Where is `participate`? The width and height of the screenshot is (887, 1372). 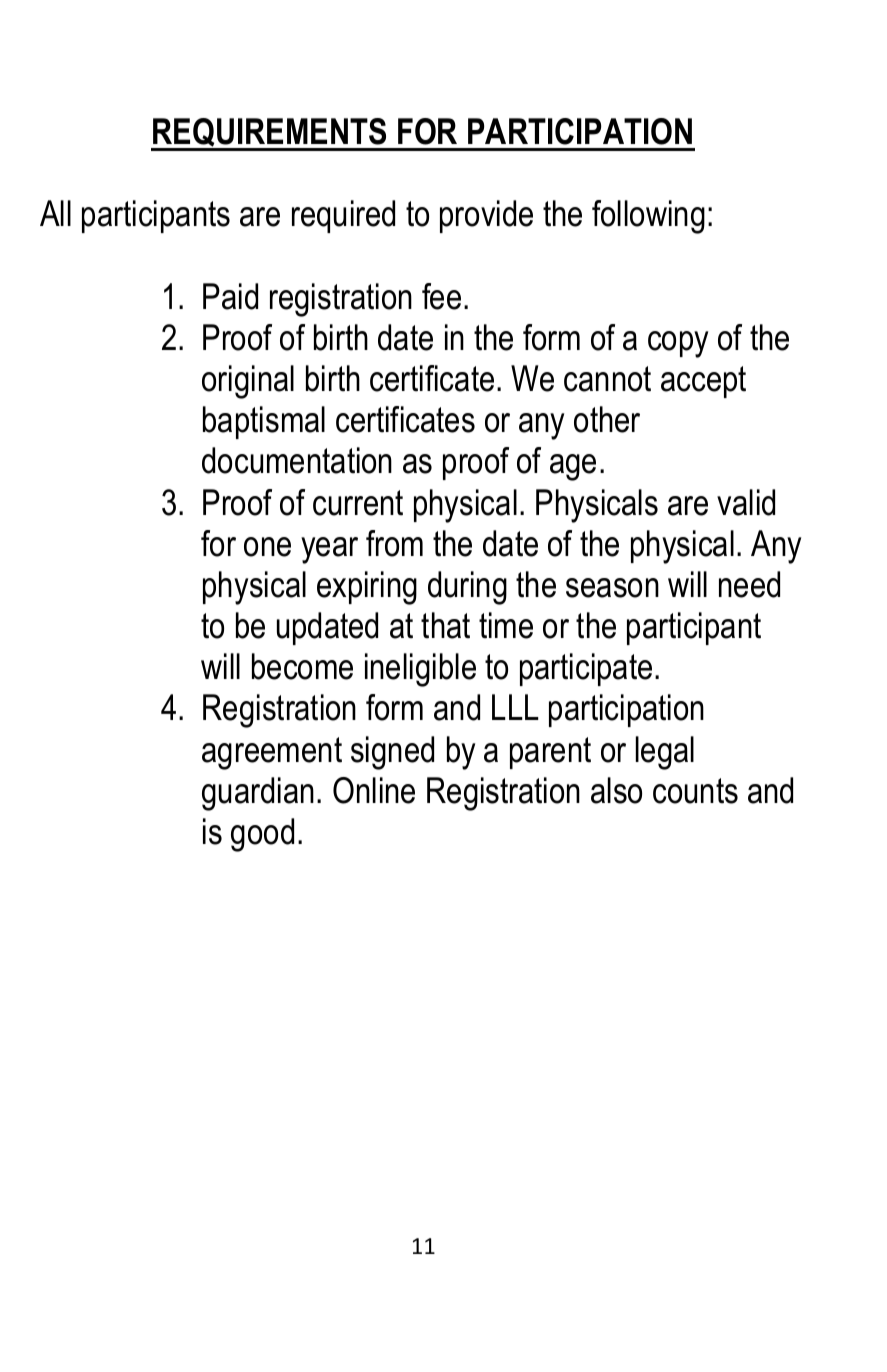 participate is located at coordinates (586, 669).
